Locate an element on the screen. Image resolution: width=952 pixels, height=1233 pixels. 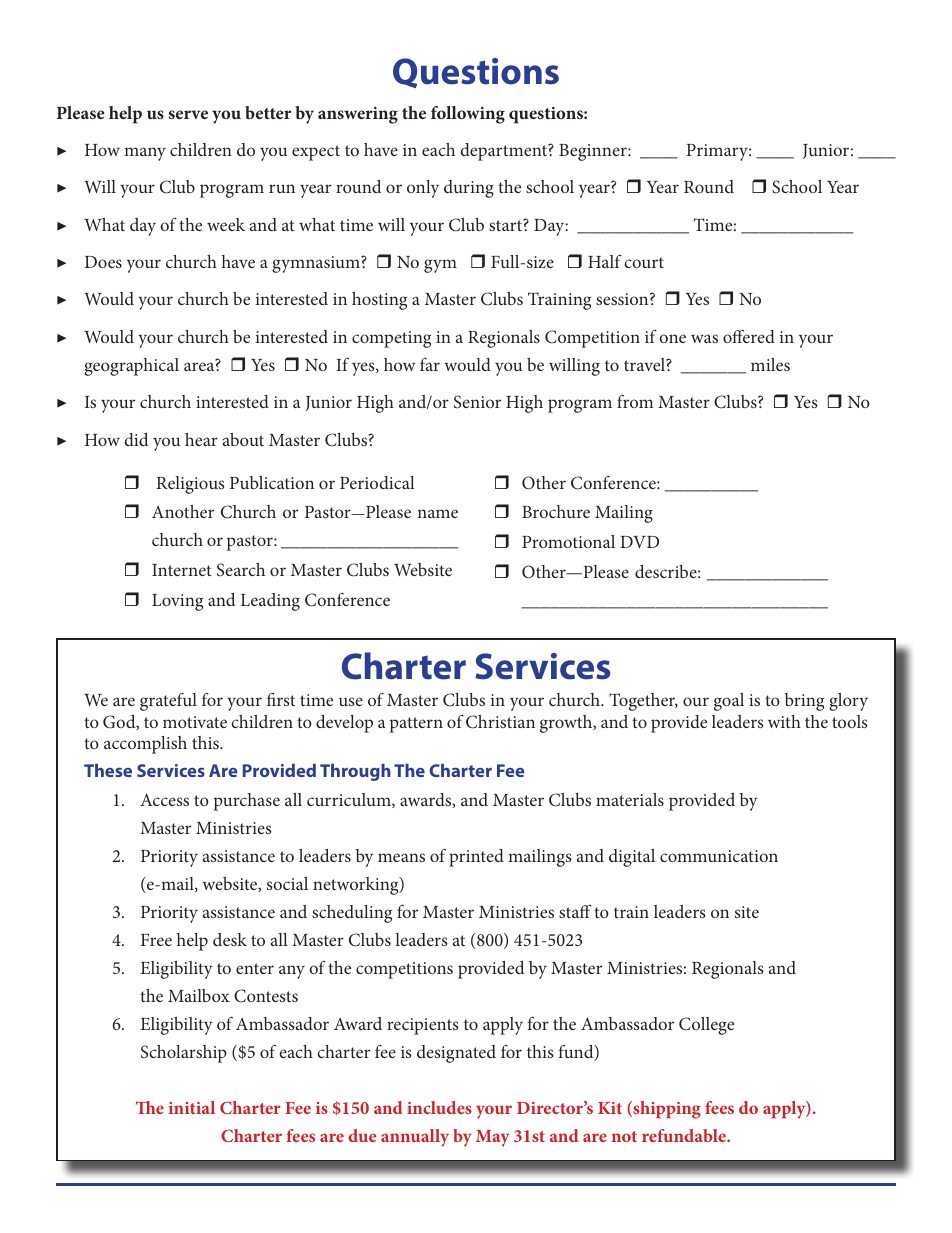
following is located at coordinates (468, 115).
